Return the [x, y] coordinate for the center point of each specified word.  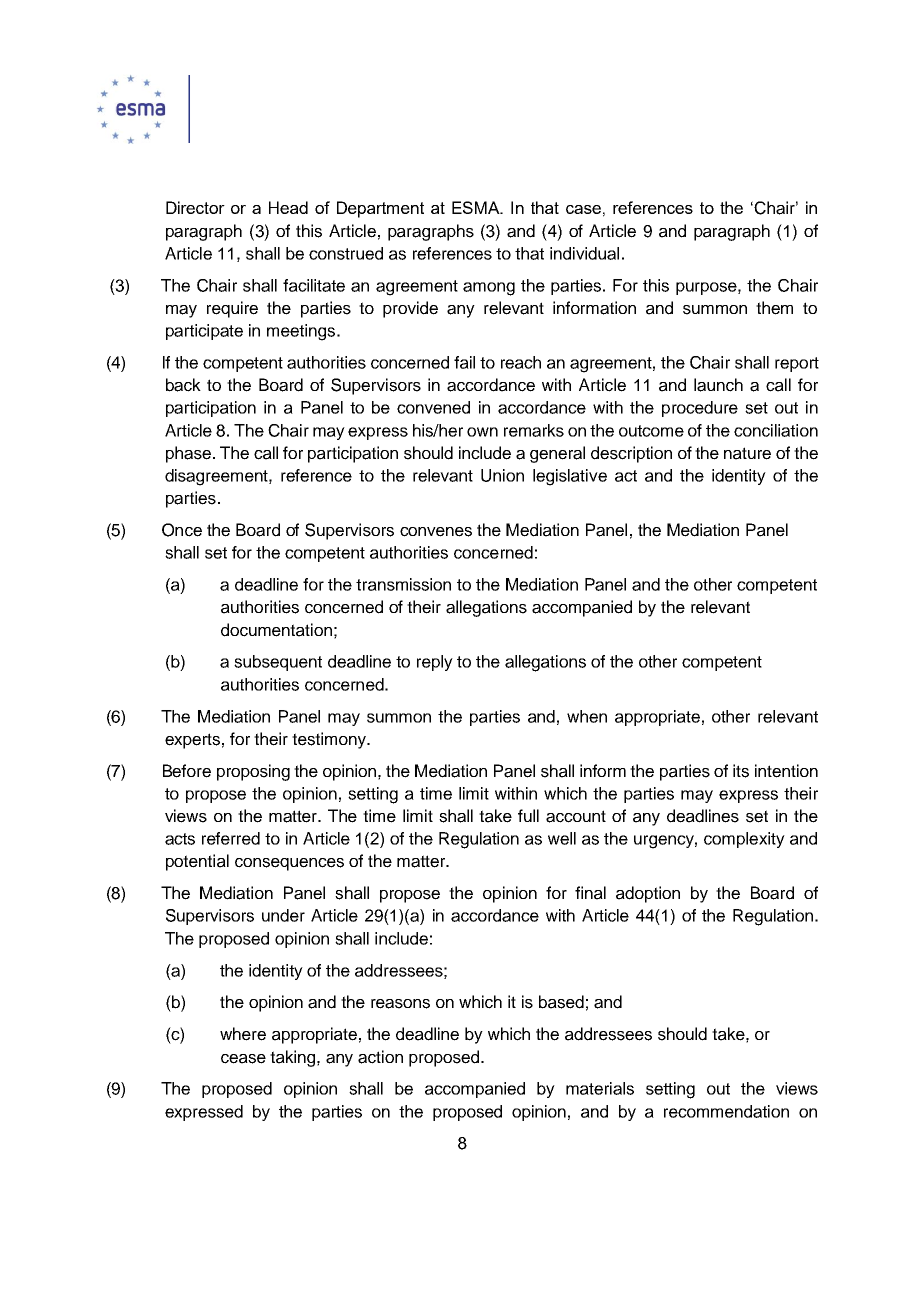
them [774, 308]
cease [243, 1059]
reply [435, 663]
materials [600, 1088]
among [489, 289]
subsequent [278, 663]
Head [288, 207]
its [741, 771]
